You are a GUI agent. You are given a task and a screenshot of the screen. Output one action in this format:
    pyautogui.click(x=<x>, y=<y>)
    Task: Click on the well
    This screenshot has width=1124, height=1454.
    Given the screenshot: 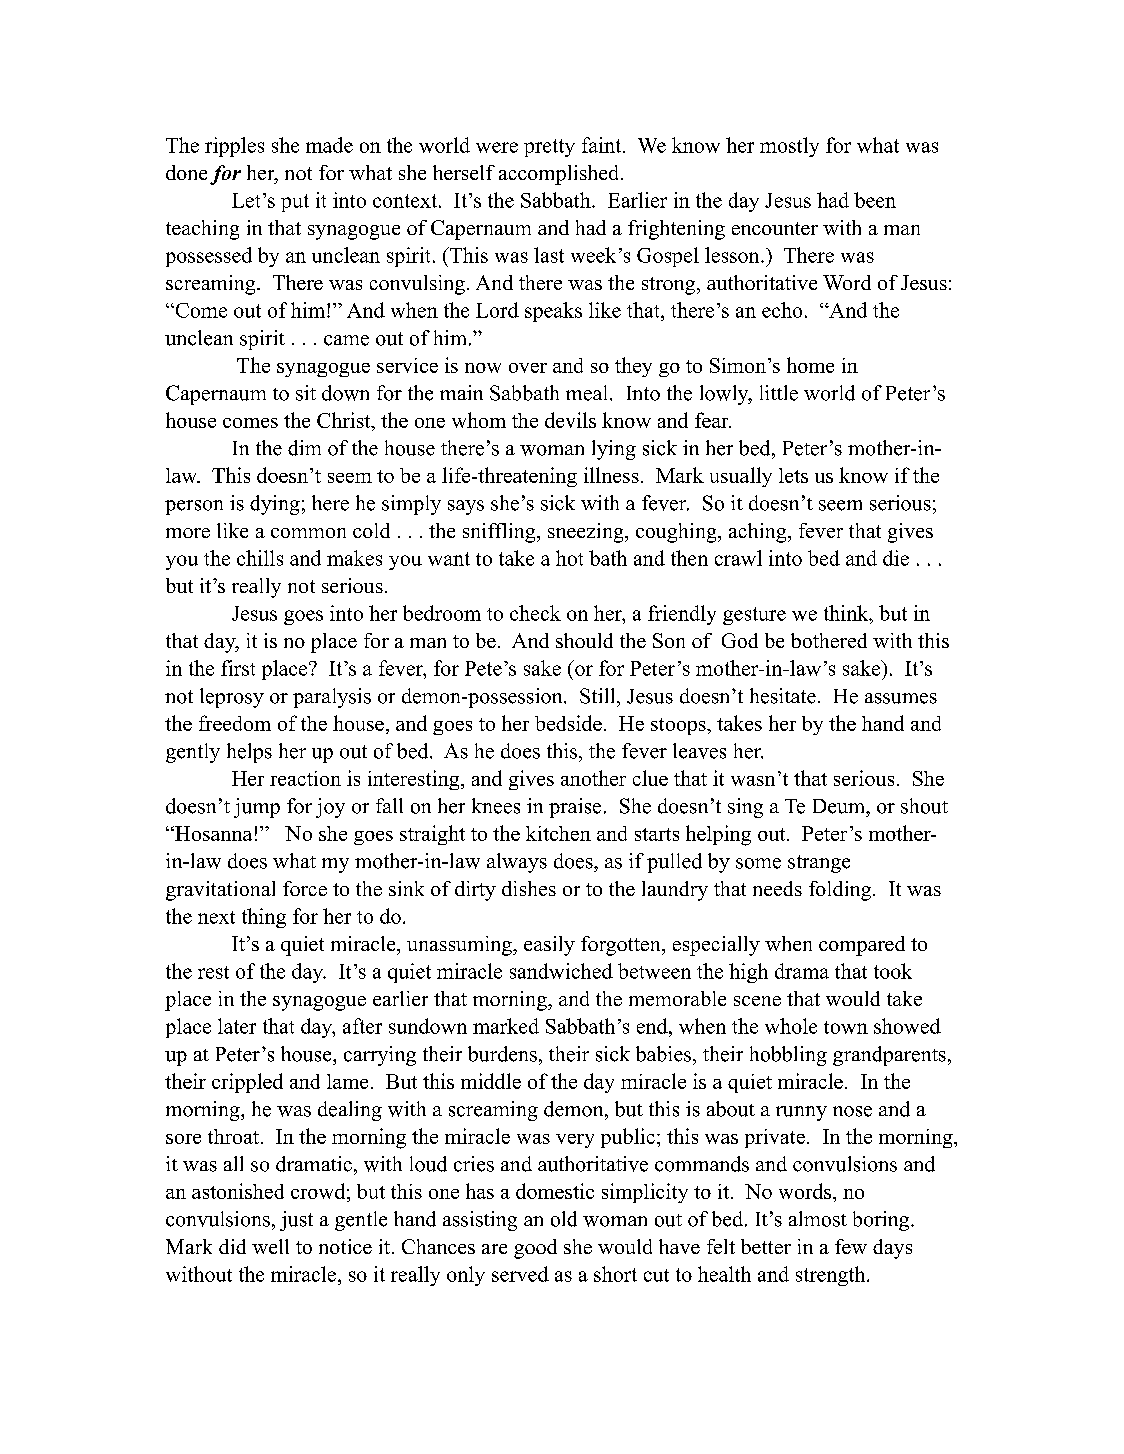 What is the action you would take?
    pyautogui.click(x=270, y=1246)
